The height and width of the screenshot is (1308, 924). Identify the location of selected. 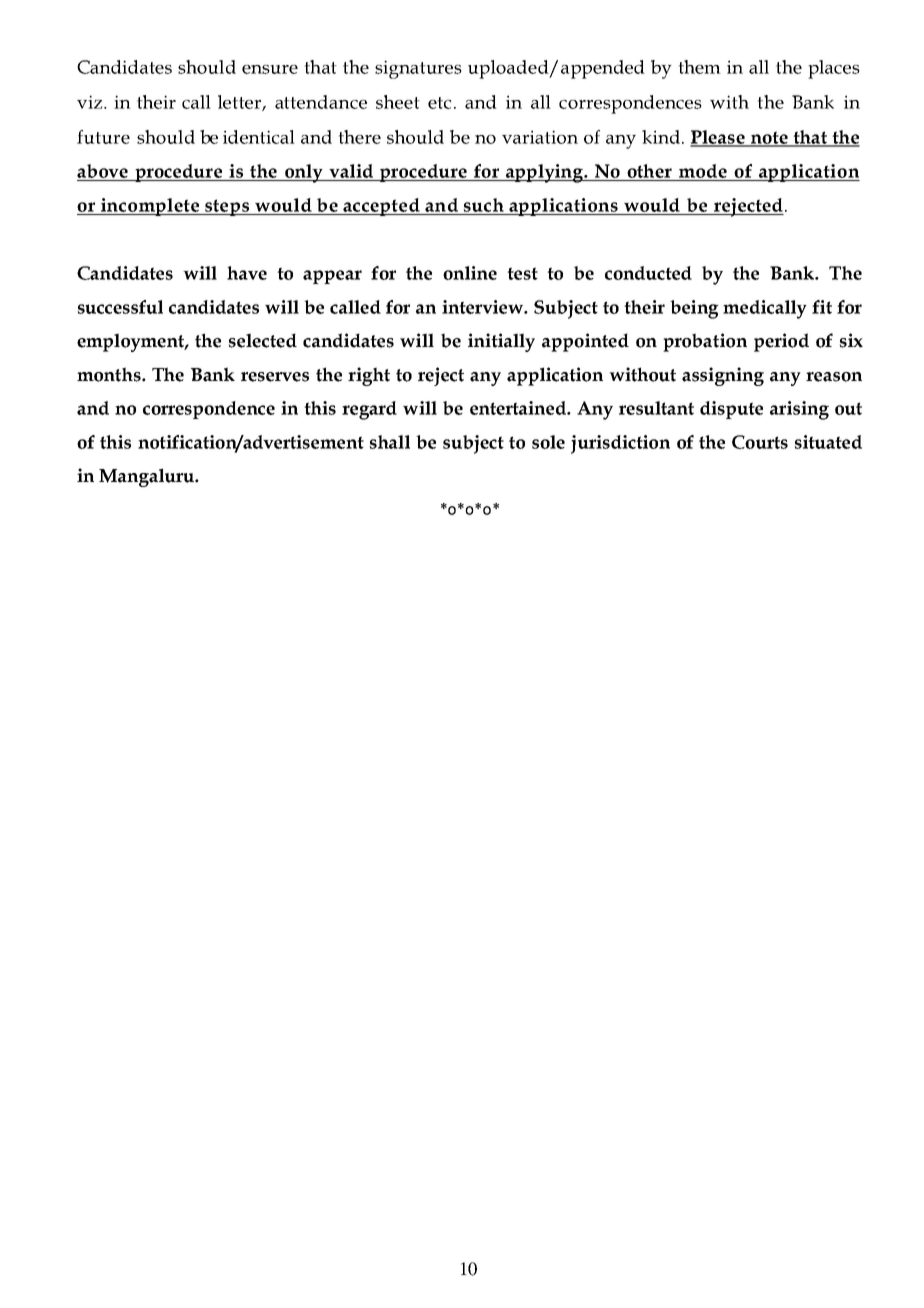
(263, 340).
